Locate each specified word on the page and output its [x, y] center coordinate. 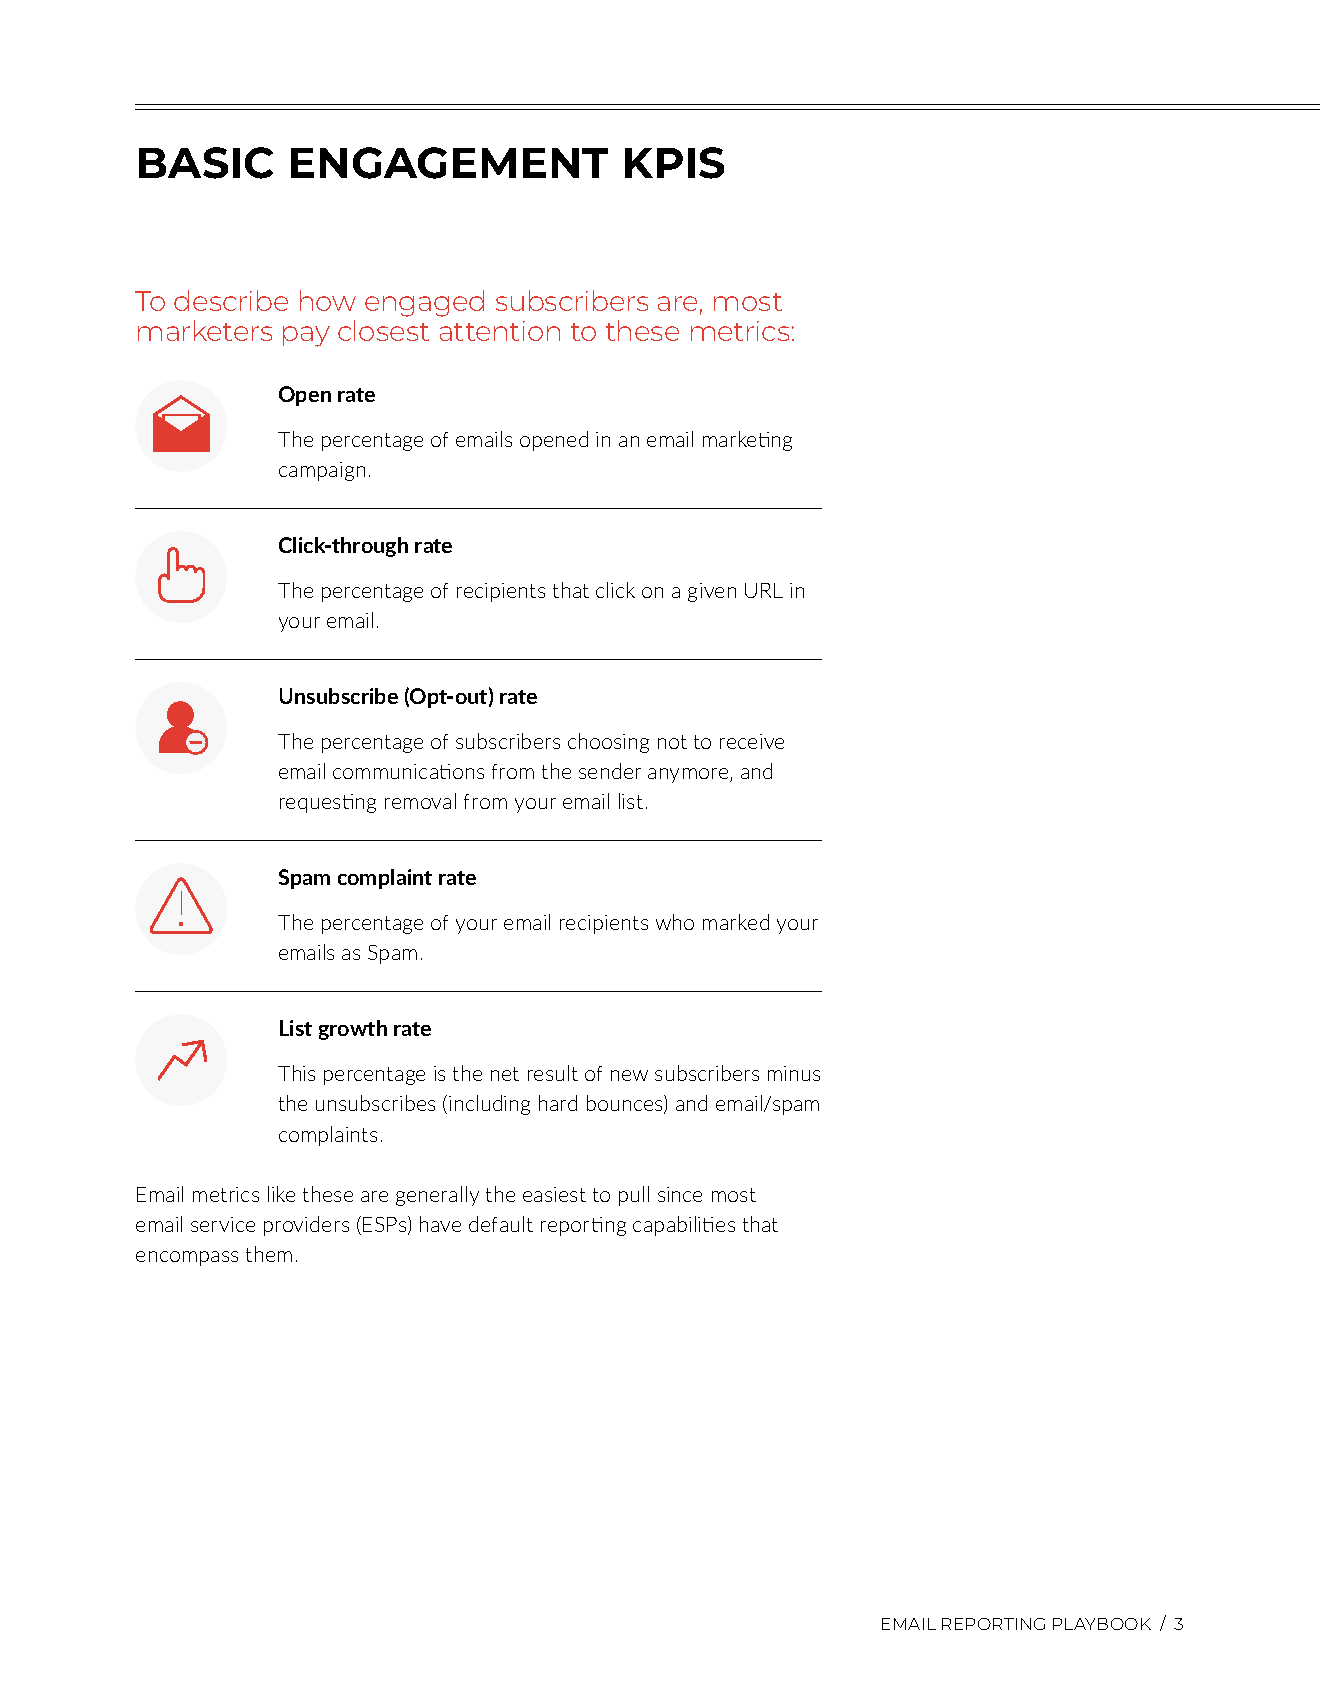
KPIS [674, 163]
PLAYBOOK [1102, 1624]
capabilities [684, 1226]
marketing [747, 441]
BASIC [206, 163]
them [269, 1254]
